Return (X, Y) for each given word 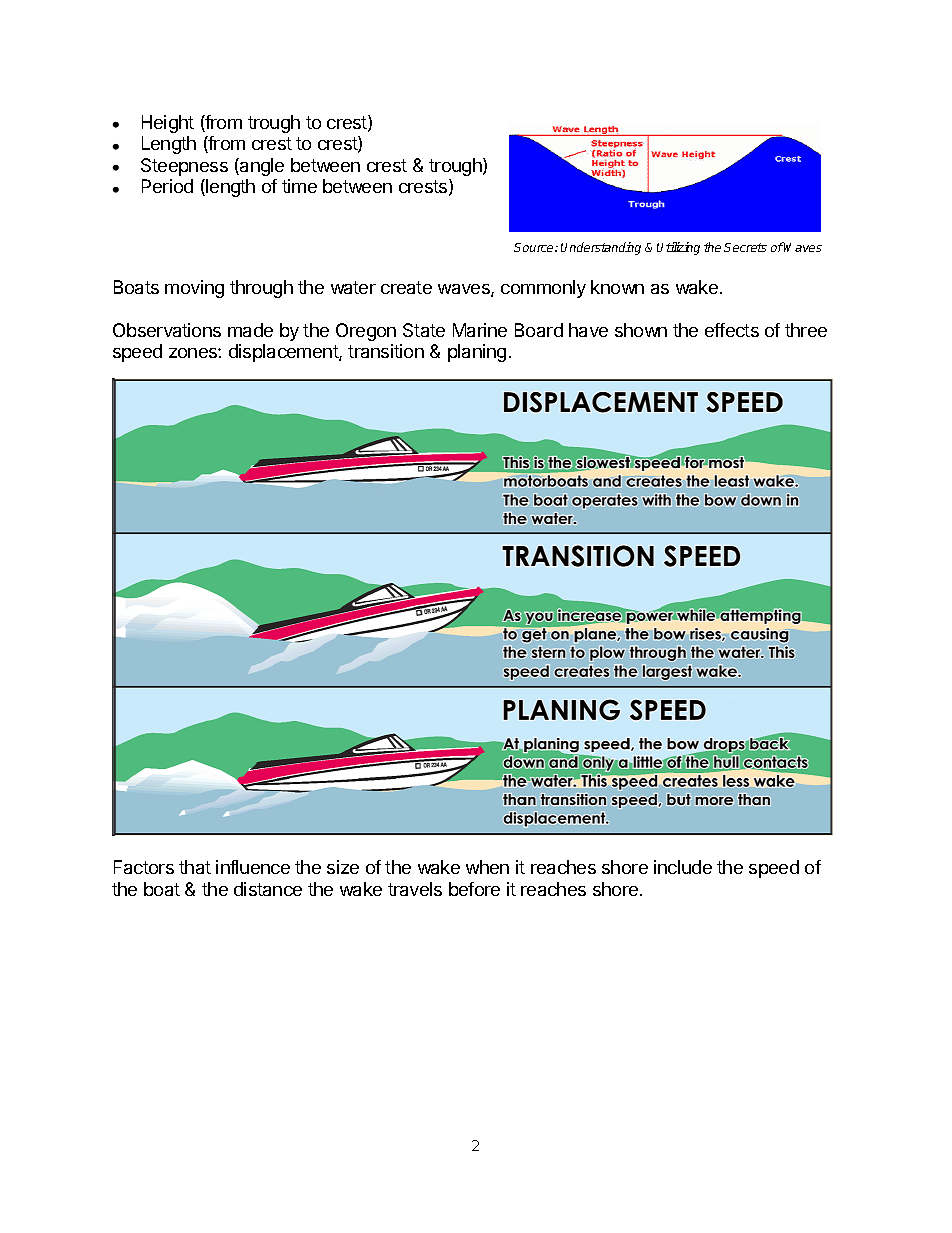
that (195, 867)
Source (535, 247)
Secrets (745, 247)
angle (261, 167)
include (683, 867)
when (487, 867)
